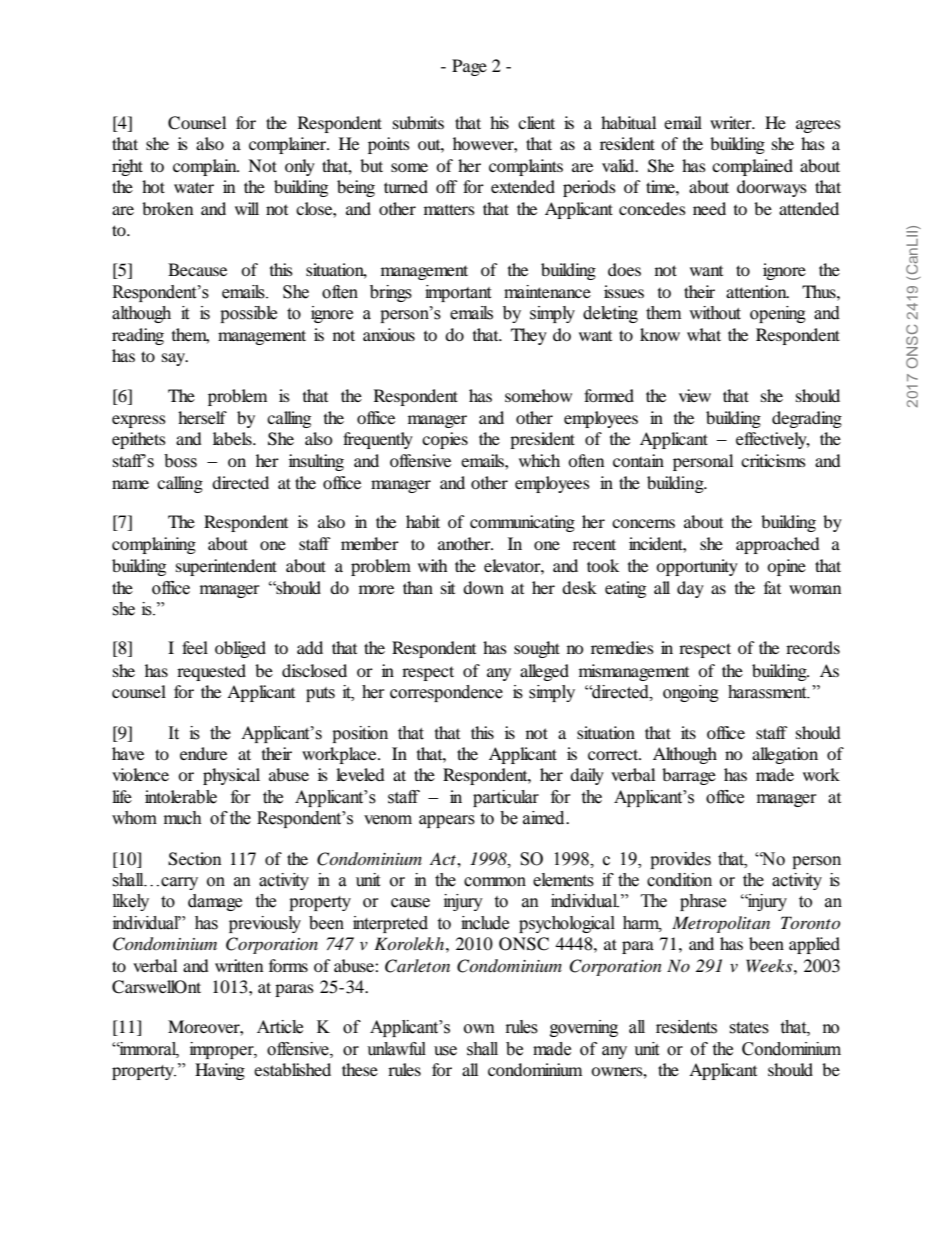 The height and width of the image is (1233, 952). What do you see at coordinates (226, 567) in the image?
I see `superintendent` at bounding box center [226, 567].
